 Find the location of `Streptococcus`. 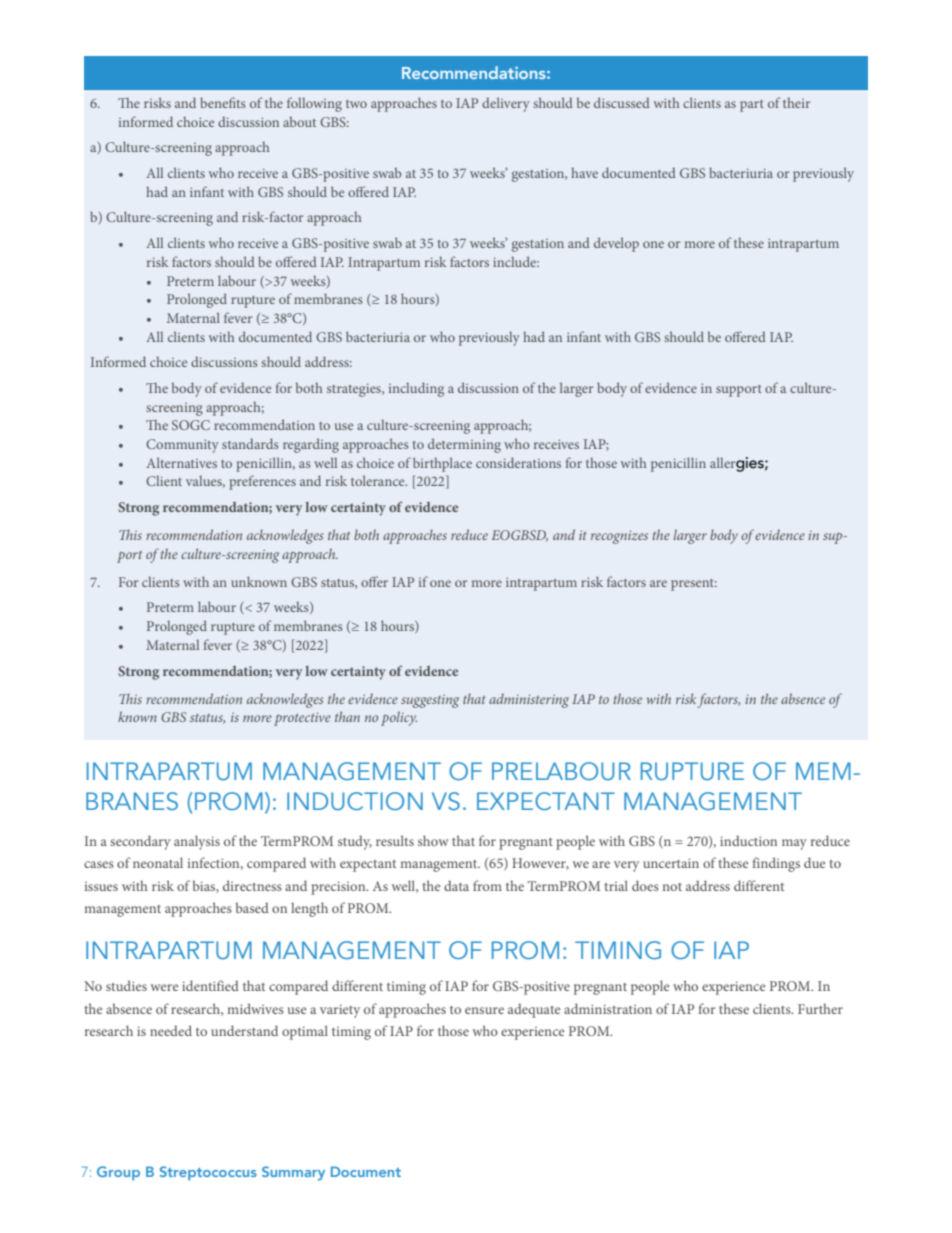

Streptococcus is located at coordinates (208, 1173).
